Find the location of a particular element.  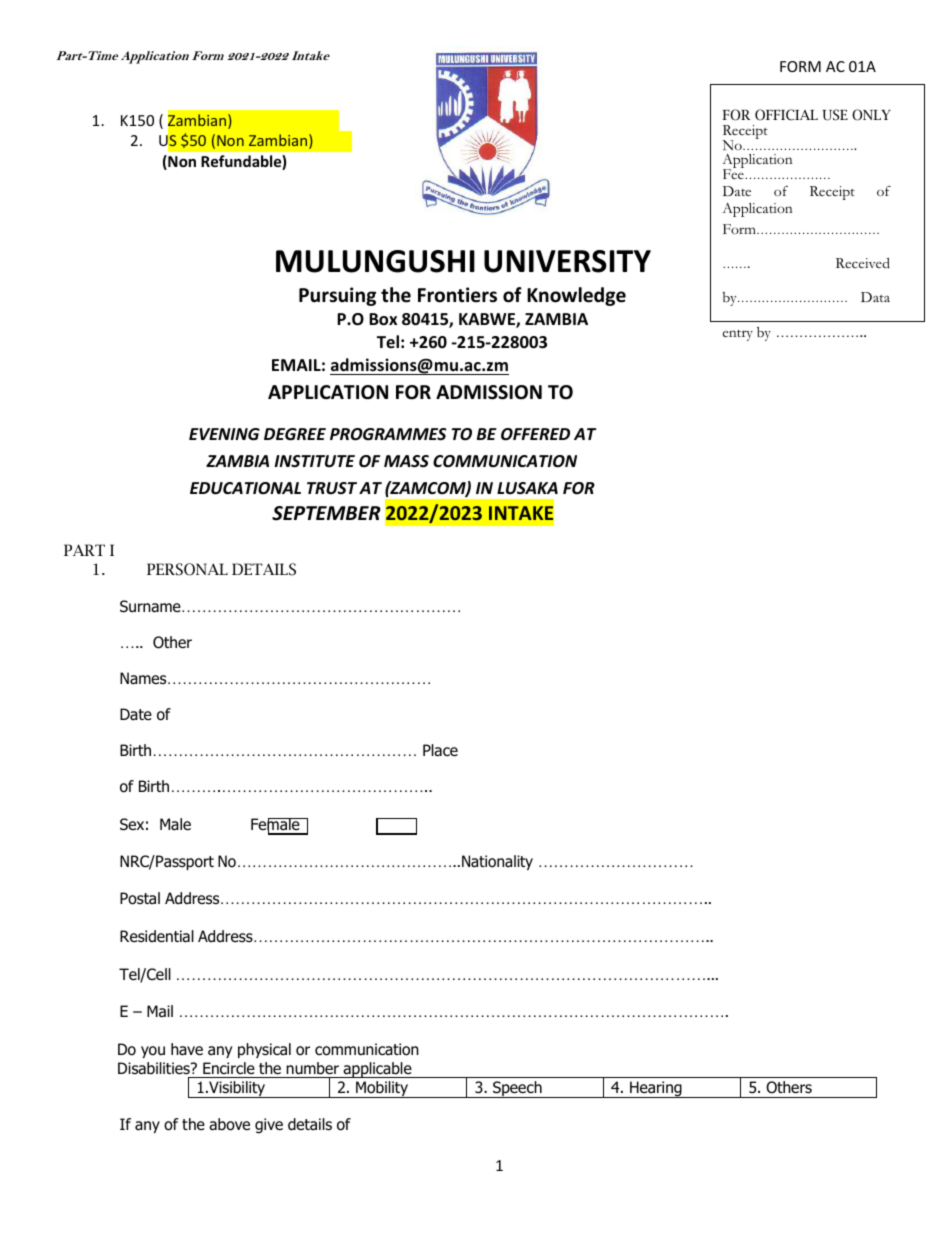

Names is located at coordinates (144, 678).
